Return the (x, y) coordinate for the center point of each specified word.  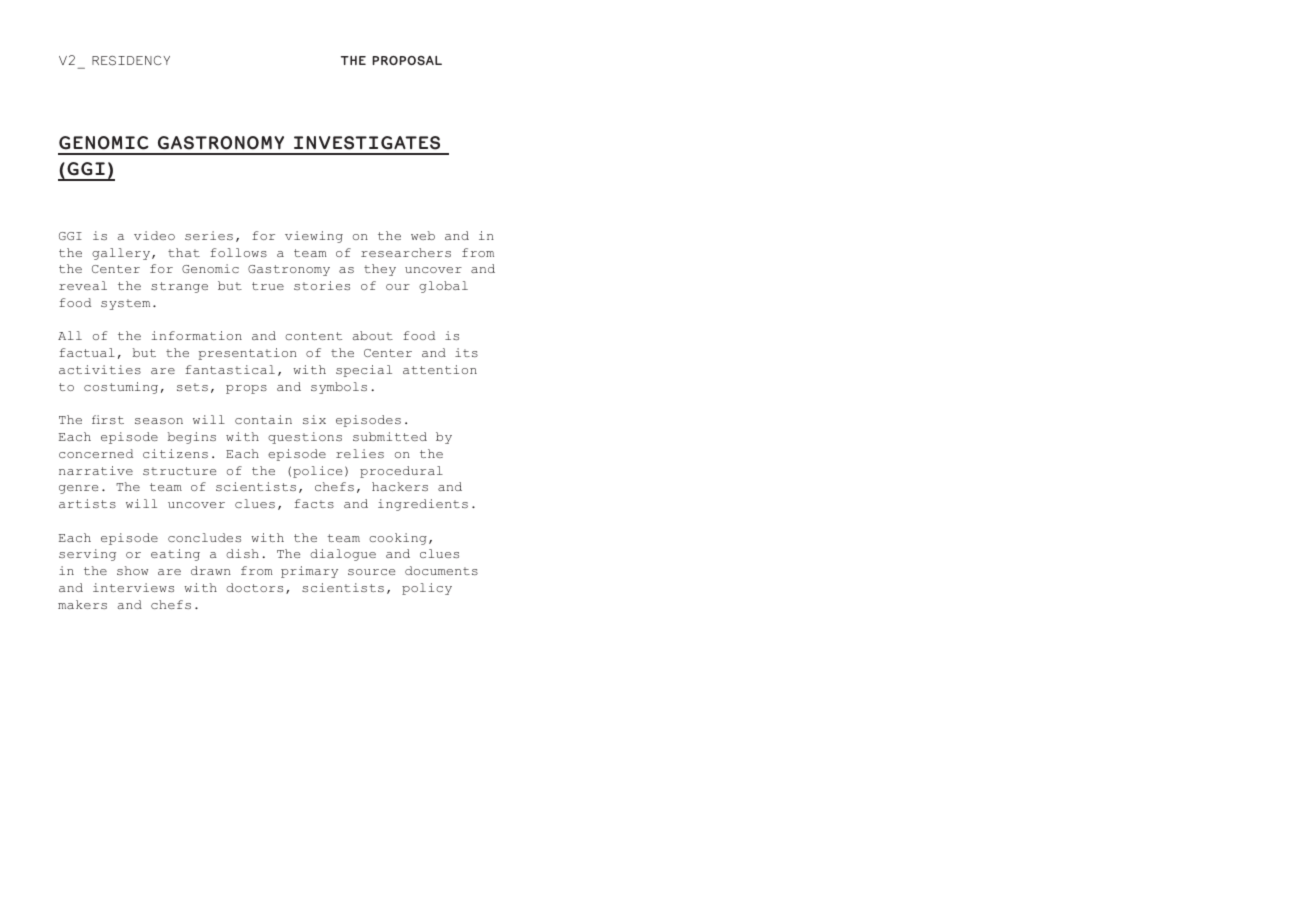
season (159, 421)
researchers (406, 252)
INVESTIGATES (367, 143)
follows (238, 252)
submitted (390, 436)
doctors (254, 587)
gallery (122, 254)
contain (263, 419)
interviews (133, 587)
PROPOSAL (407, 60)
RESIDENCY (131, 61)
